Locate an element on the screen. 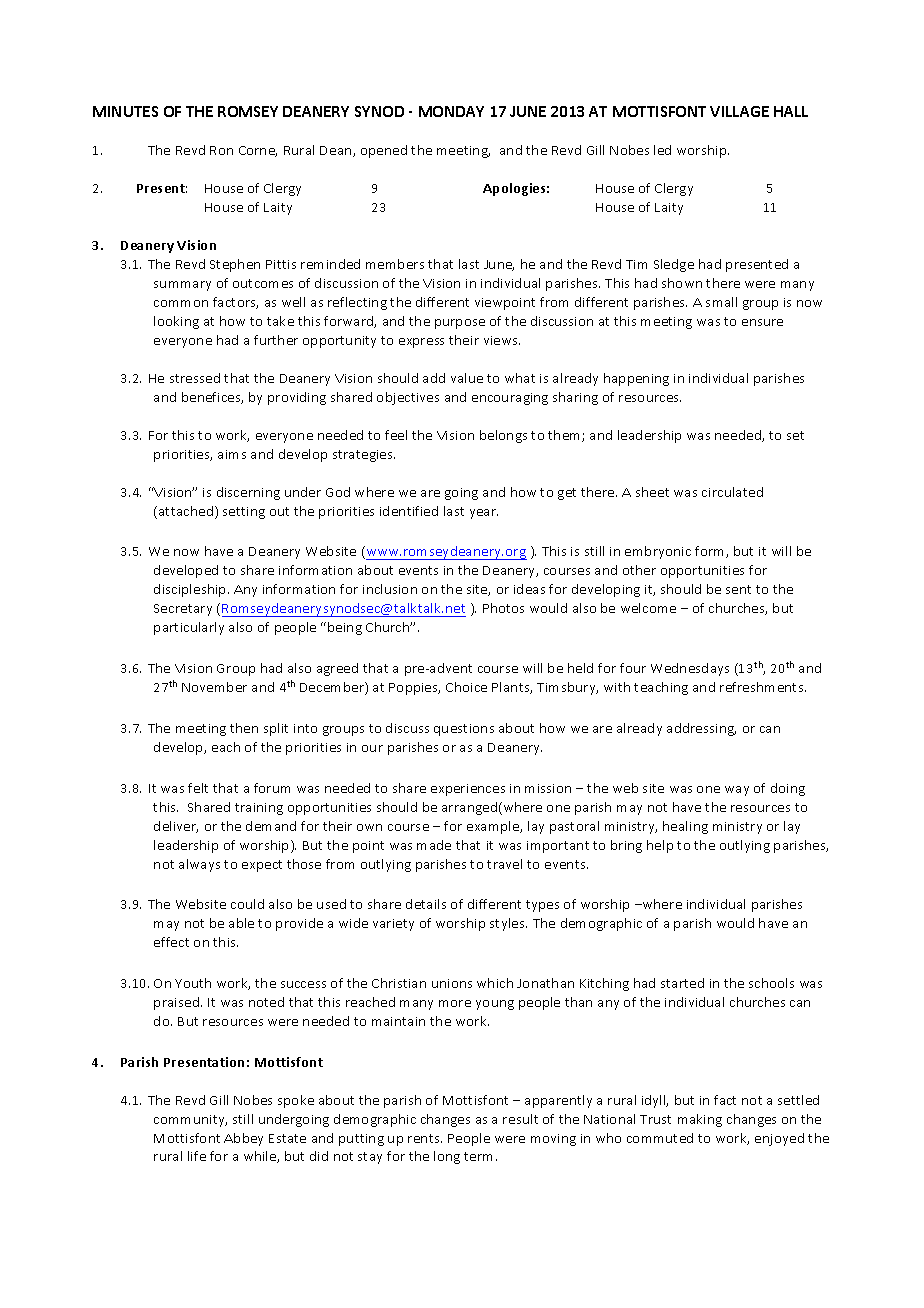  felt is located at coordinates (198, 788).
